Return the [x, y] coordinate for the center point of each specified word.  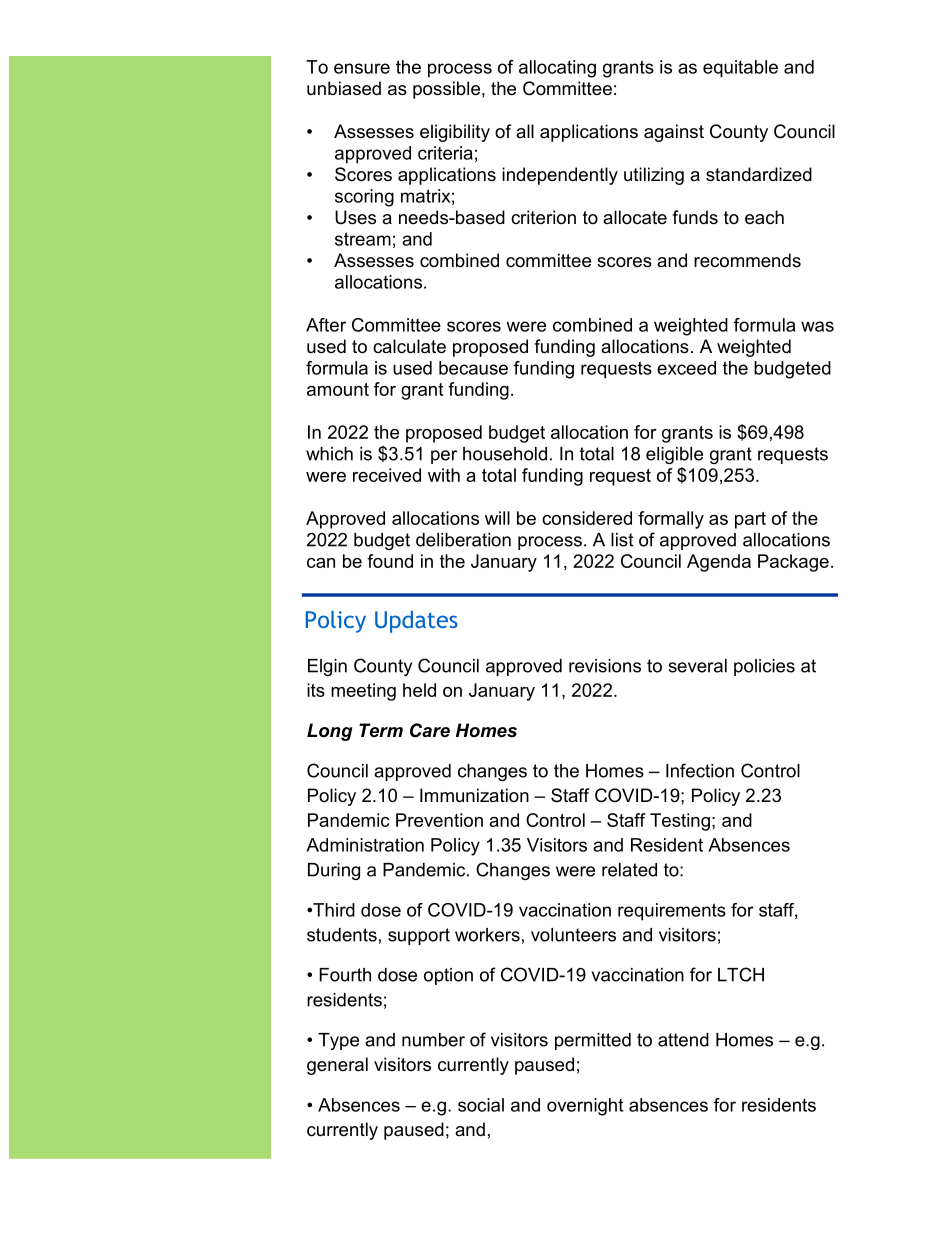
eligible [674, 455]
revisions [605, 666]
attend [683, 1040]
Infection [700, 770]
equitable [740, 69]
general [337, 1066]
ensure [362, 68]
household [505, 454]
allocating [557, 69]
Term [381, 730]
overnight [585, 1107]
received [387, 475]
